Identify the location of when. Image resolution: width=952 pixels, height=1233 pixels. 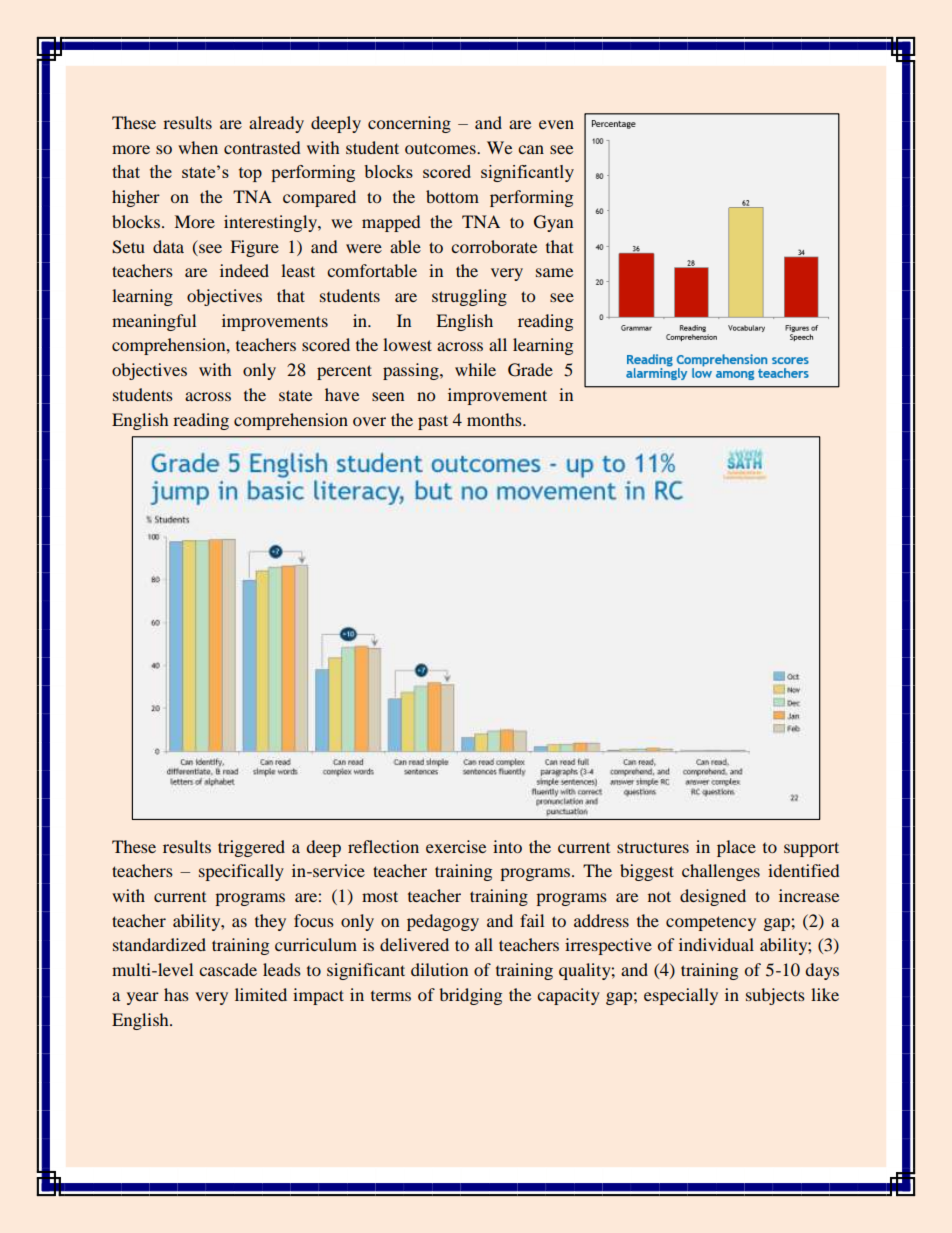
(198, 147).
